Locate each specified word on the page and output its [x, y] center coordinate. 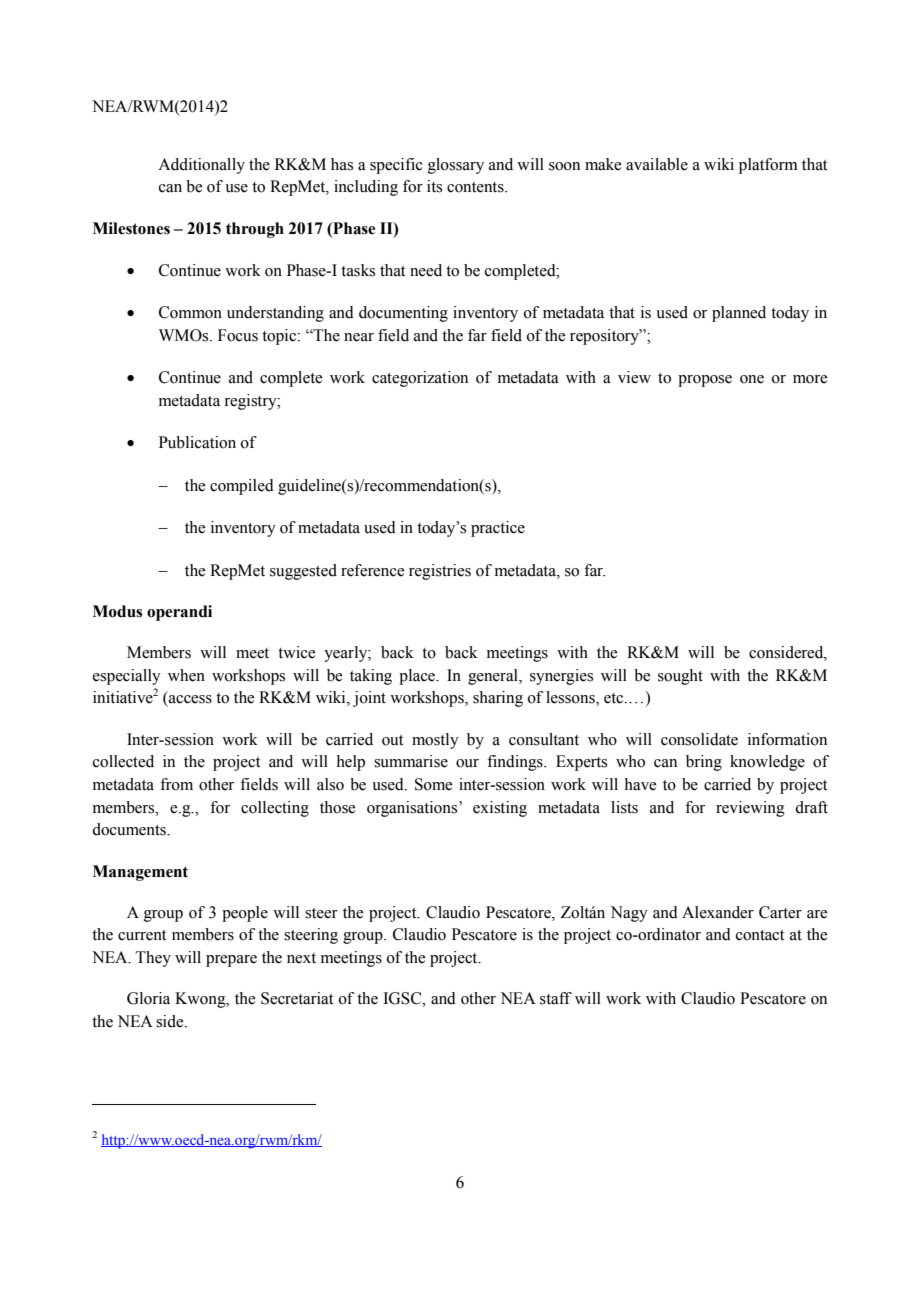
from [176, 784]
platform [768, 166]
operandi [179, 613]
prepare [231, 961]
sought [680, 677]
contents [476, 187]
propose [705, 381]
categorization [420, 379]
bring [704, 763]
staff [556, 998]
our [467, 763]
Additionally [201, 166]
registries [440, 572]
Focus [238, 335]
